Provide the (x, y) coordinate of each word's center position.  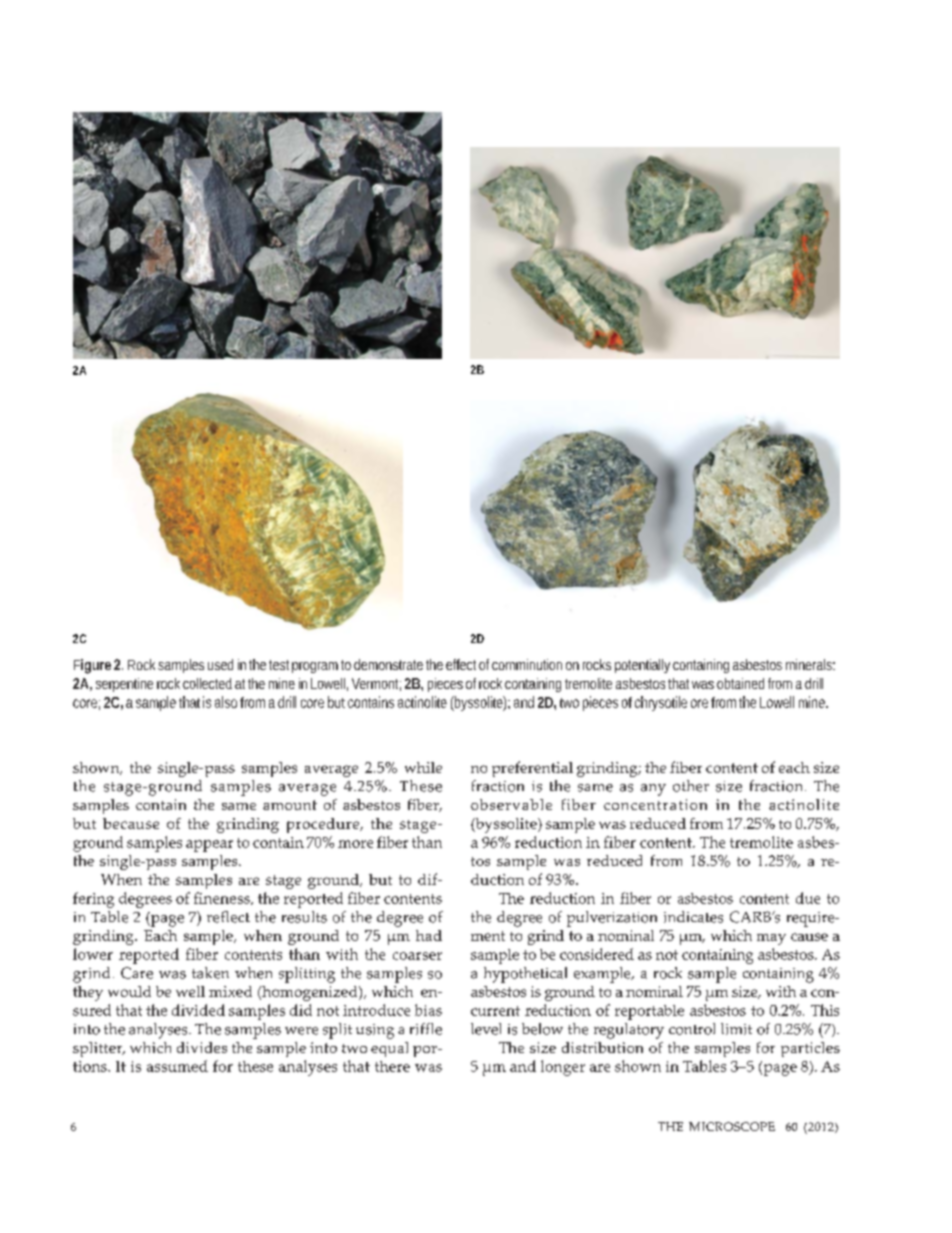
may (771, 939)
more (355, 844)
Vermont (376, 684)
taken (210, 973)
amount (290, 805)
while (423, 767)
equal (389, 1049)
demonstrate (390, 664)
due (808, 898)
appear (209, 846)
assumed (177, 1066)
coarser (417, 956)
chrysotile (661, 703)
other (691, 786)
